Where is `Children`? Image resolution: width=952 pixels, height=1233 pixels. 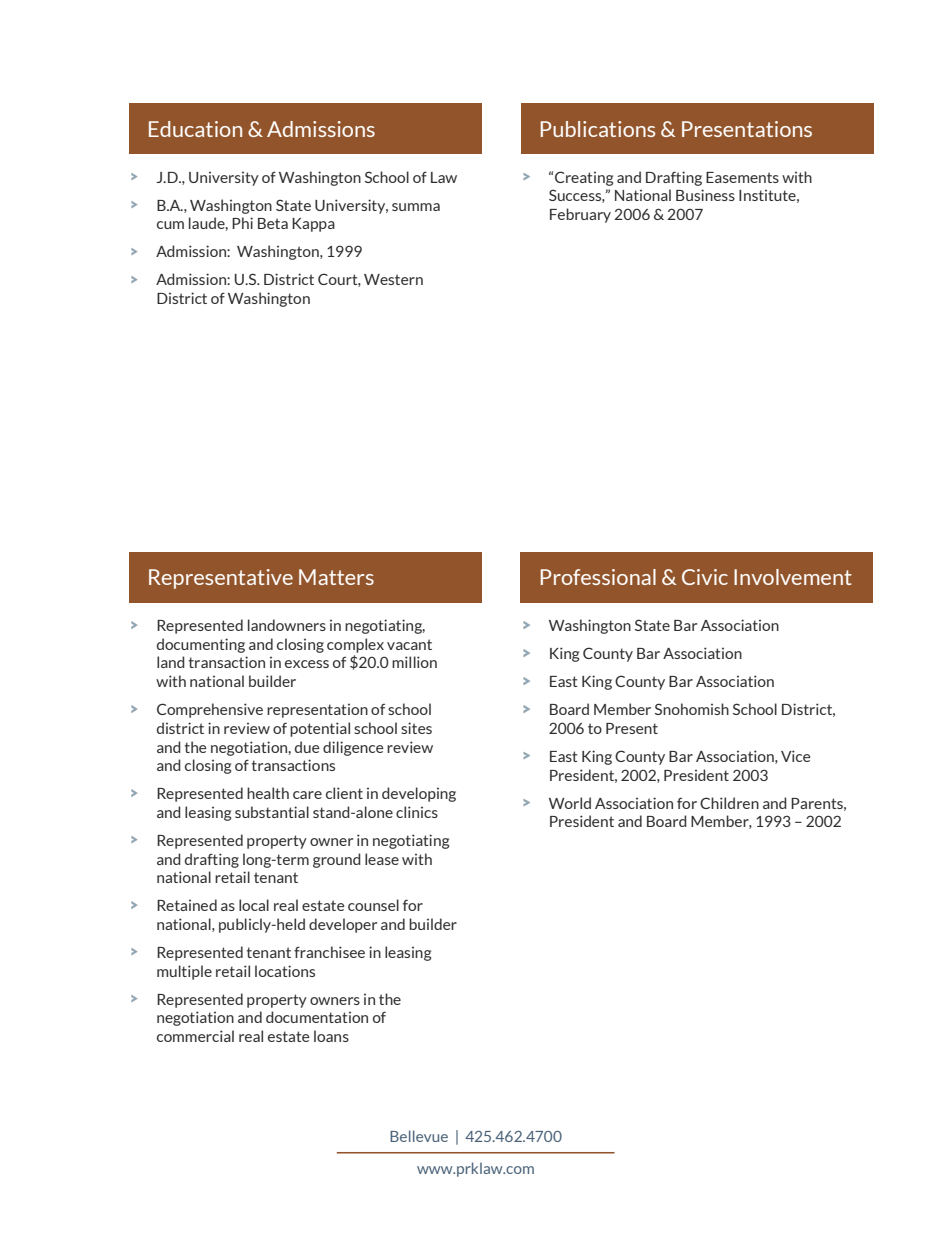
Children is located at coordinates (729, 803).
